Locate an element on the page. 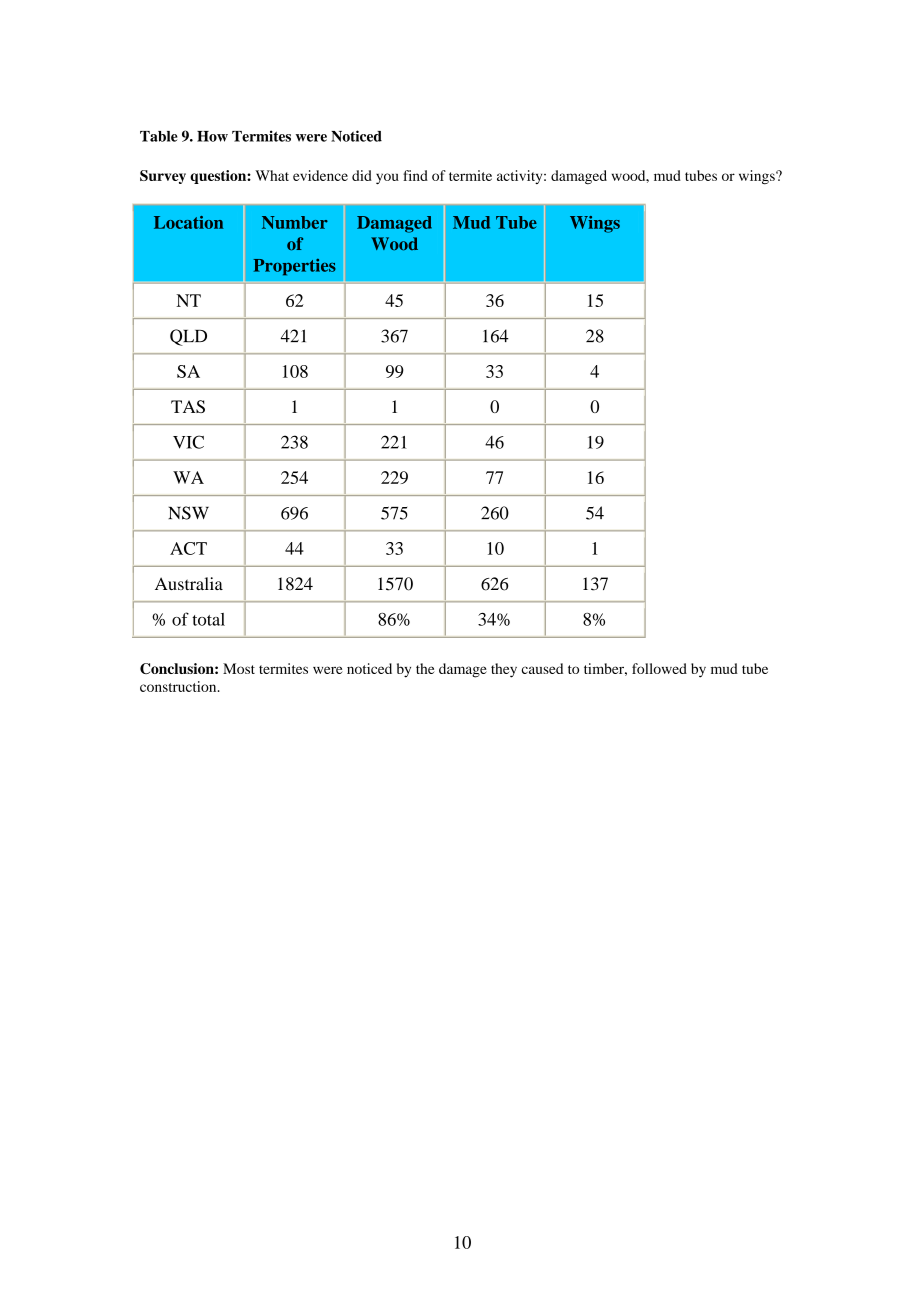 The image size is (924, 1308). they is located at coordinates (504, 670).
